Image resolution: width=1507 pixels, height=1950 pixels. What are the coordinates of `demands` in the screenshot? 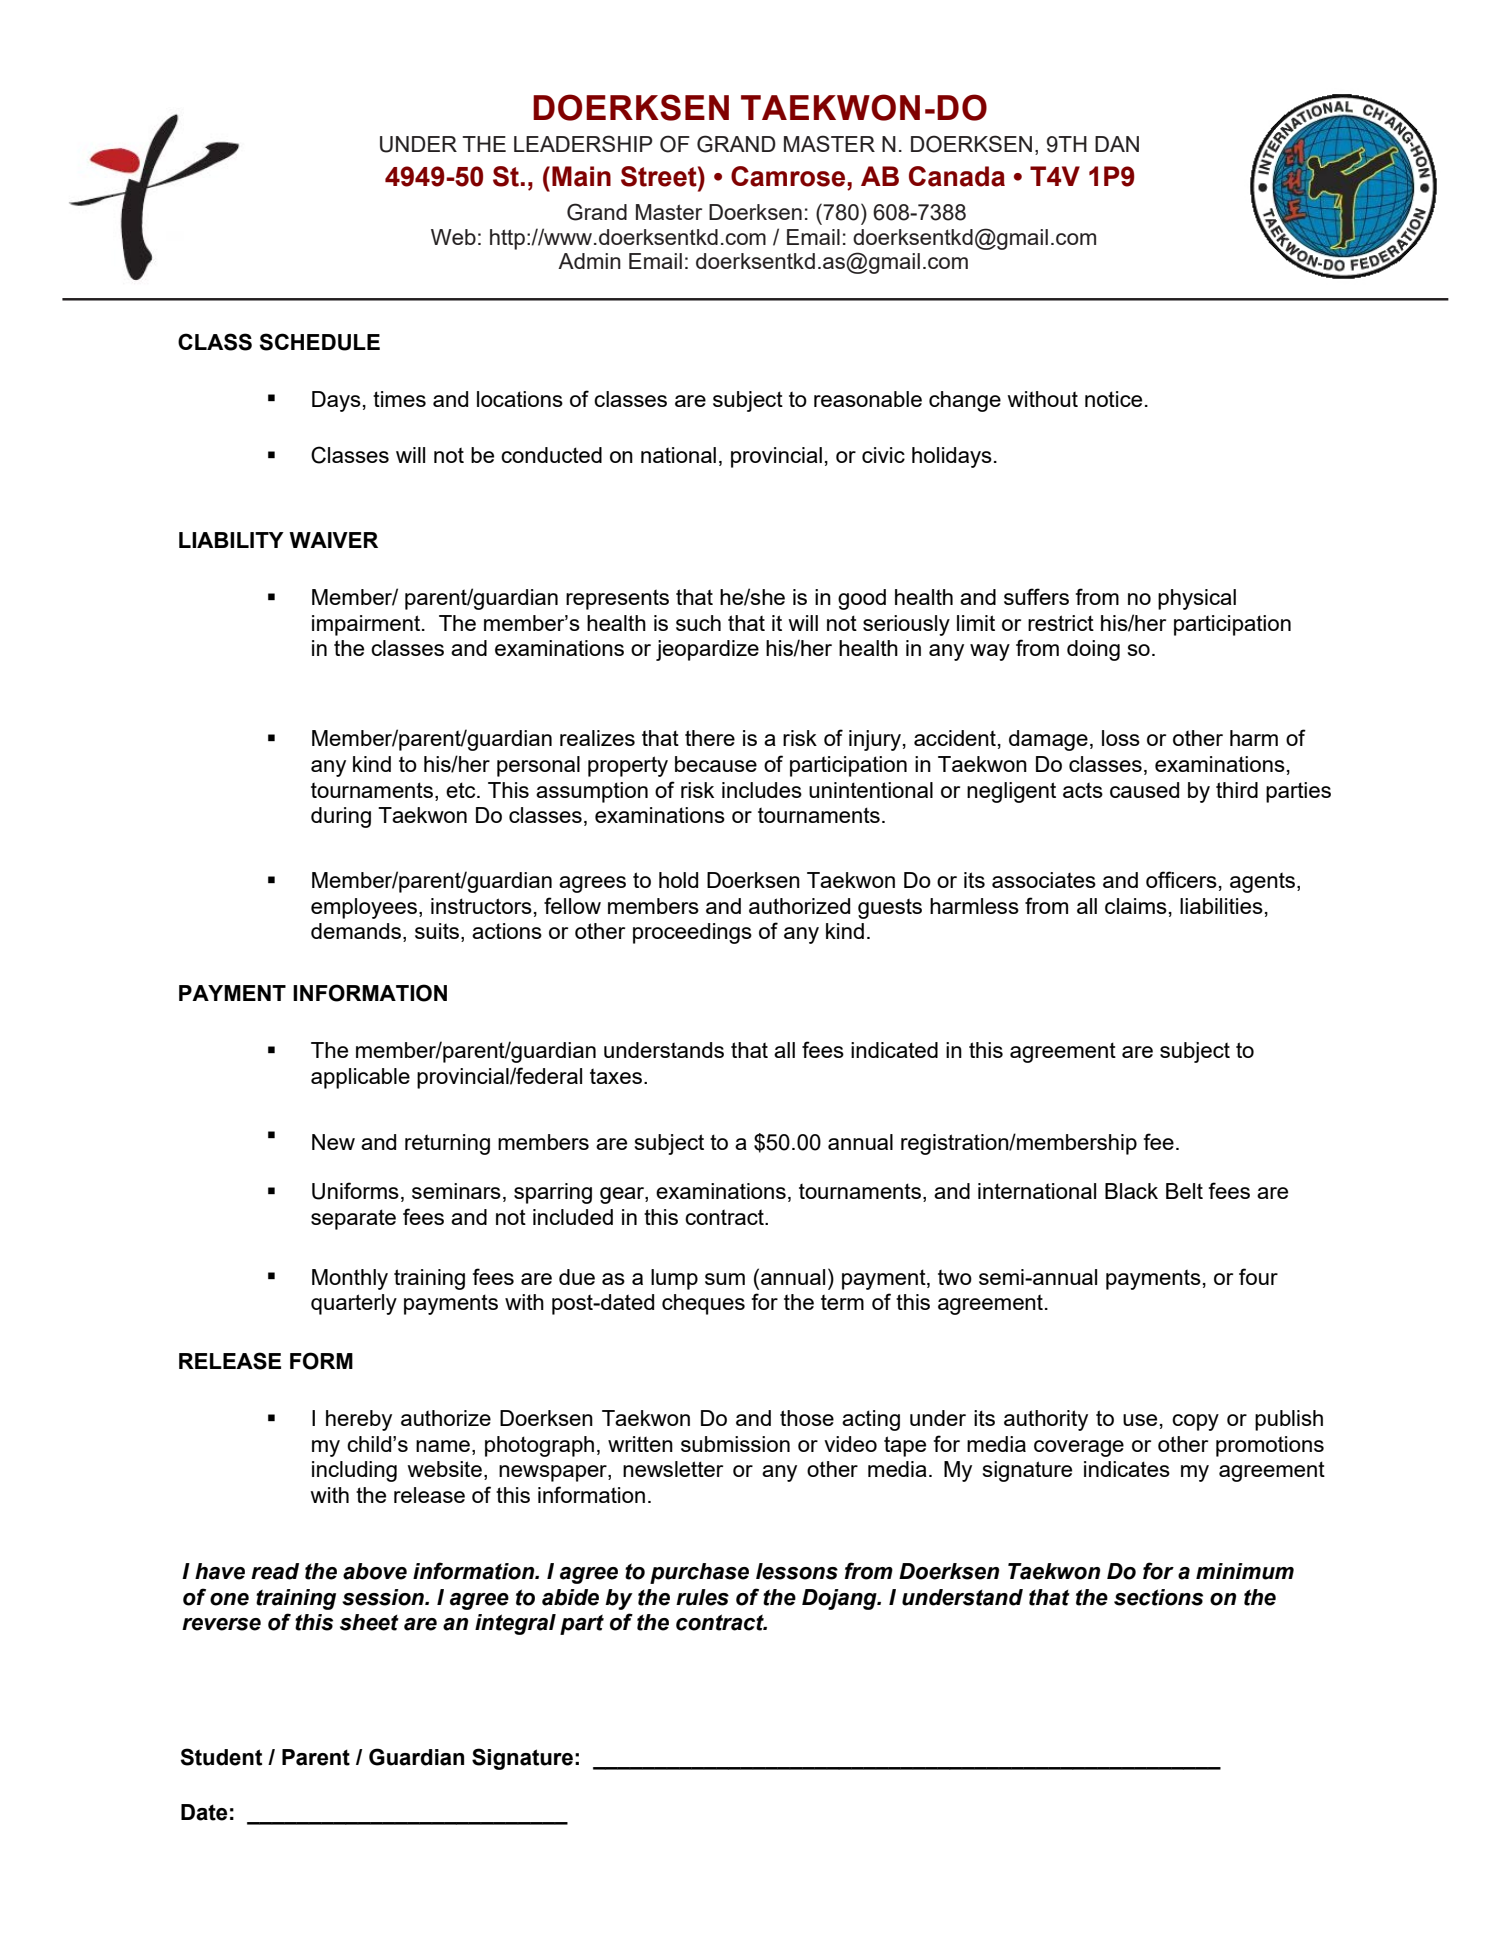 It's located at (356, 931).
